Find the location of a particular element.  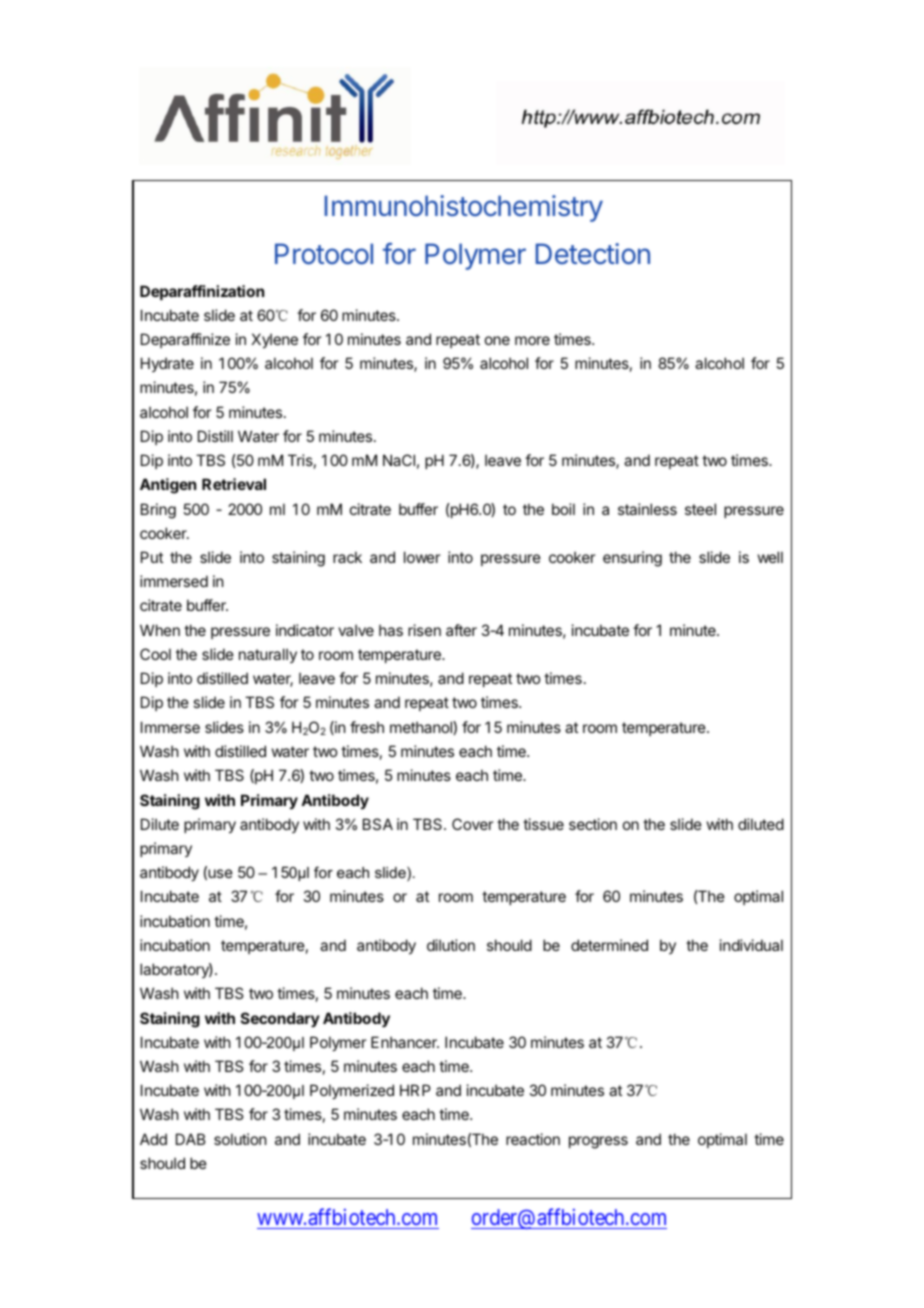

Immunohistochemistry is located at coordinates (464, 208).
